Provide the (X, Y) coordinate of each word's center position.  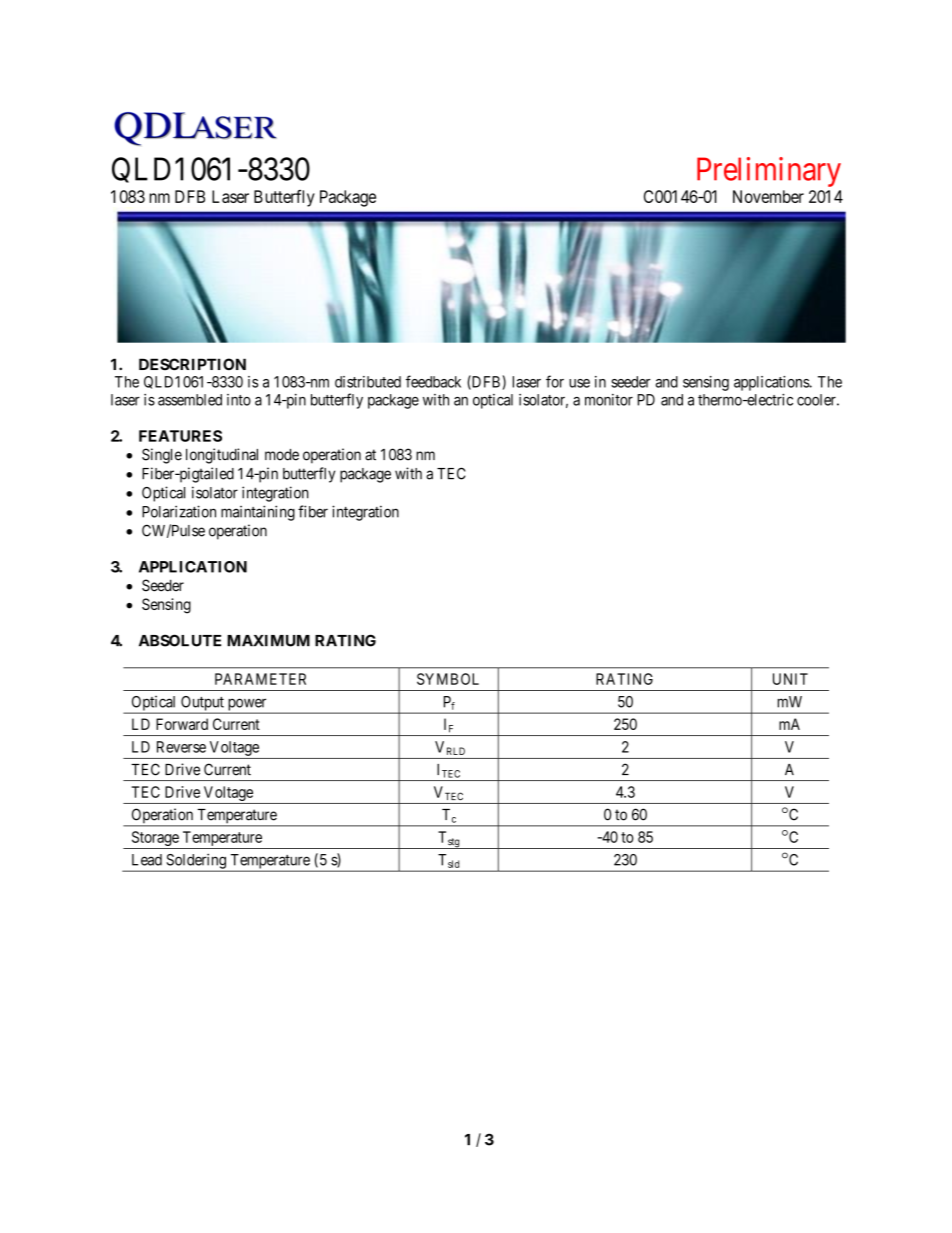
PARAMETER (260, 679)
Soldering (196, 862)
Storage (155, 840)
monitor (609, 400)
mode (282, 455)
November (768, 196)
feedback (433, 381)
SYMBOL (448, 679)
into (239, 400)
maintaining (258, 513)
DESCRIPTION (192, 364)
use (579, 383)
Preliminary (769, 172)
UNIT (790, 679)
